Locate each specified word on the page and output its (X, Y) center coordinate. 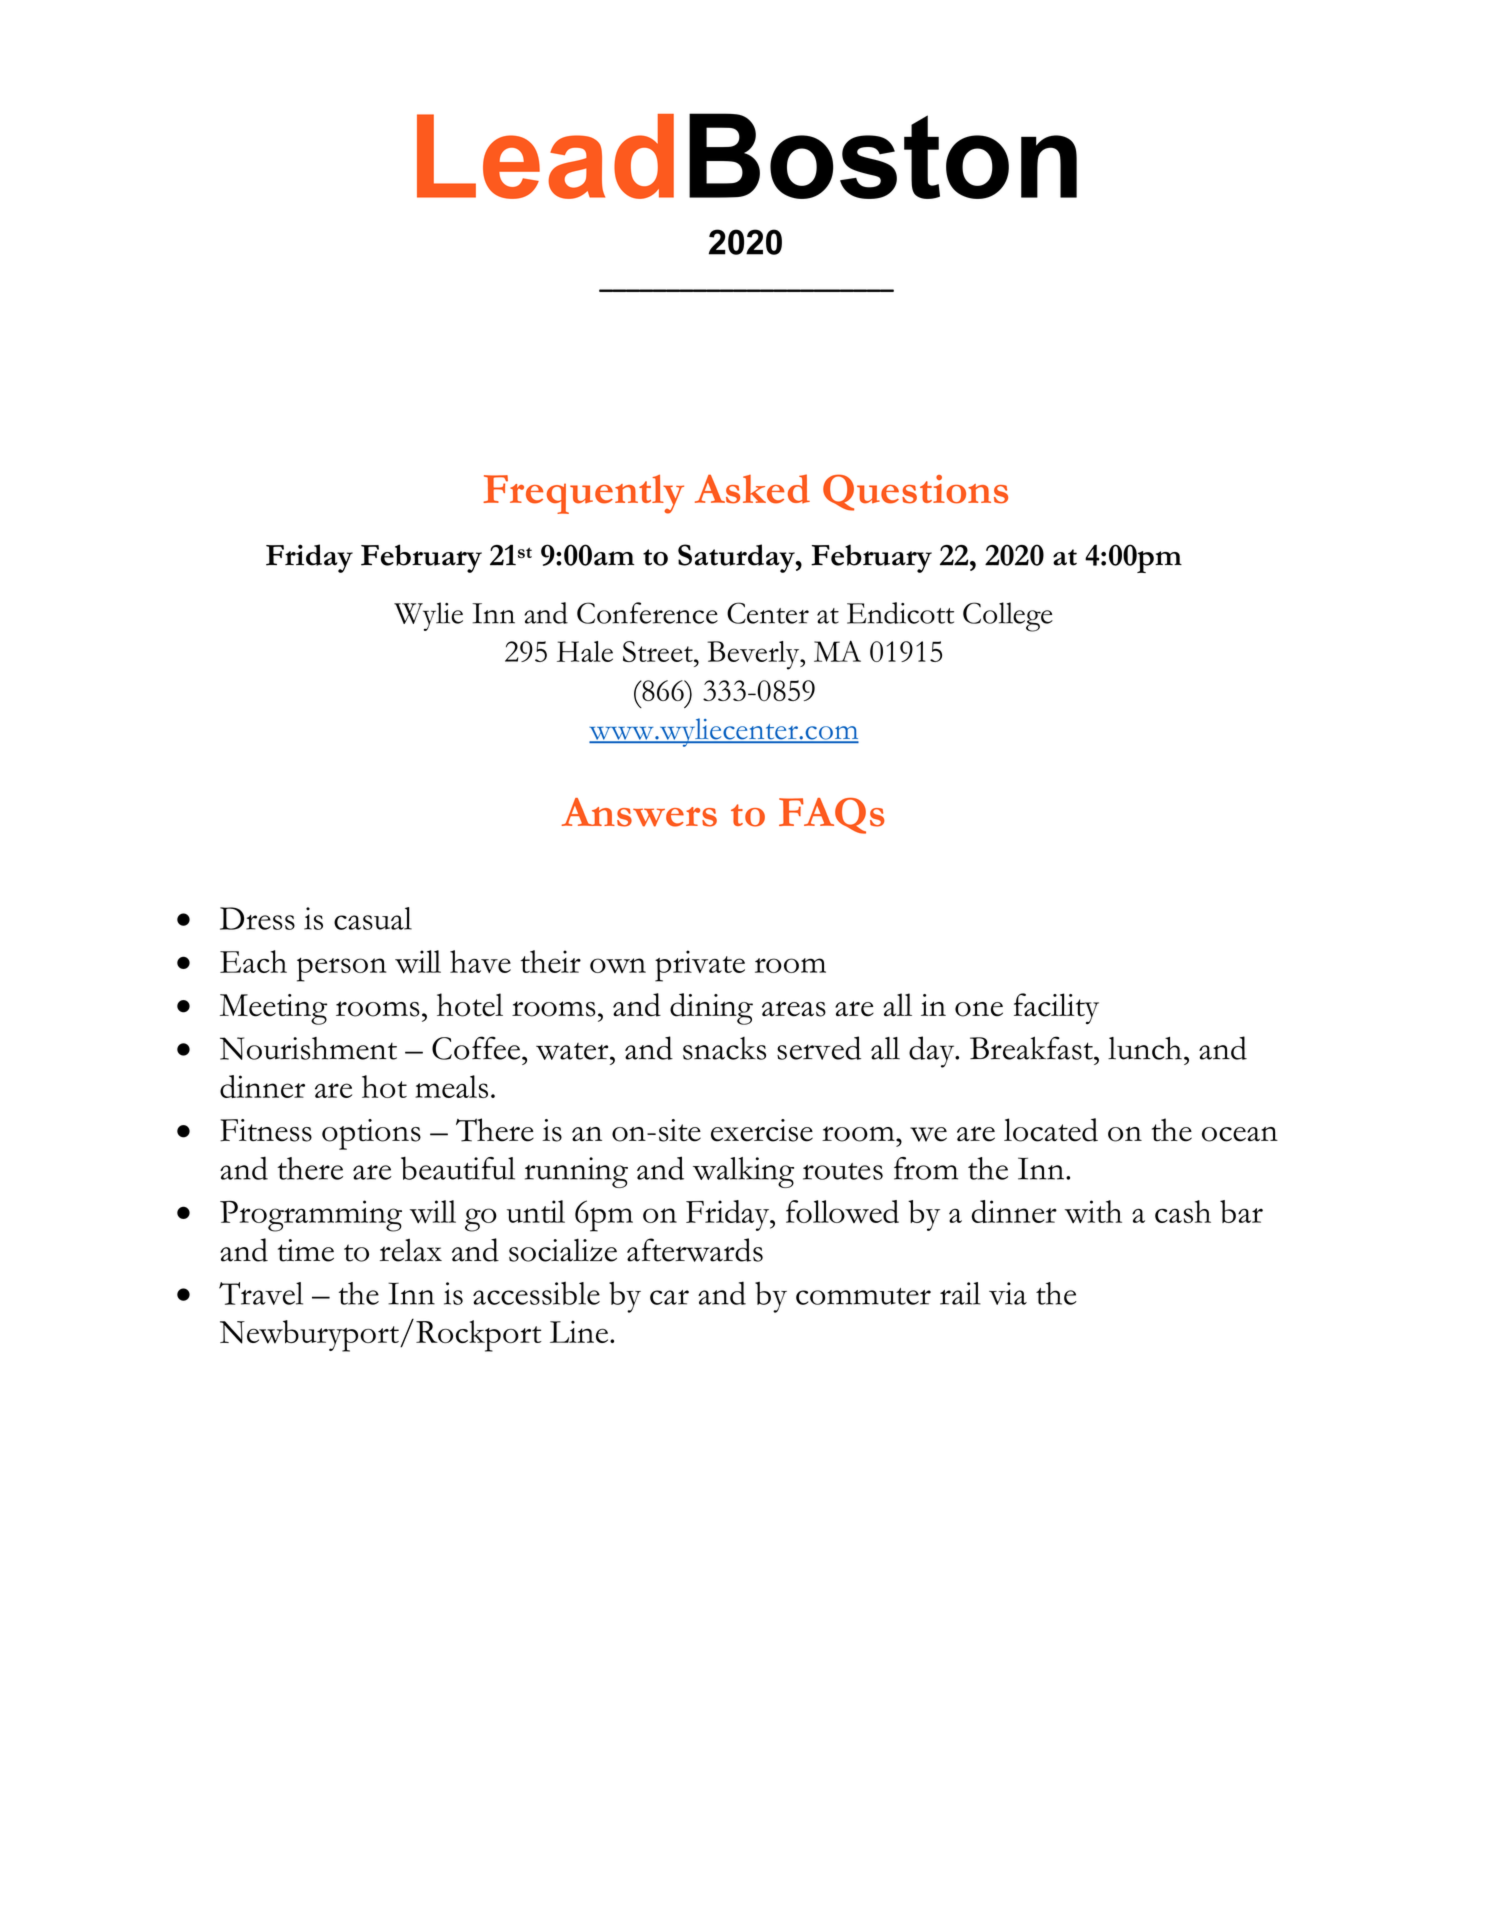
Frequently (583, 494)
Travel (261, 1293)
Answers (639, 812)
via (1008, 1293)
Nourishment (308, 1048)
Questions (915, 492)
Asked (752, 489)
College (1008, 617)
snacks (724, 1048)
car (669, 1297)
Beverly (754, 655)
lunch (1145, 1048)
